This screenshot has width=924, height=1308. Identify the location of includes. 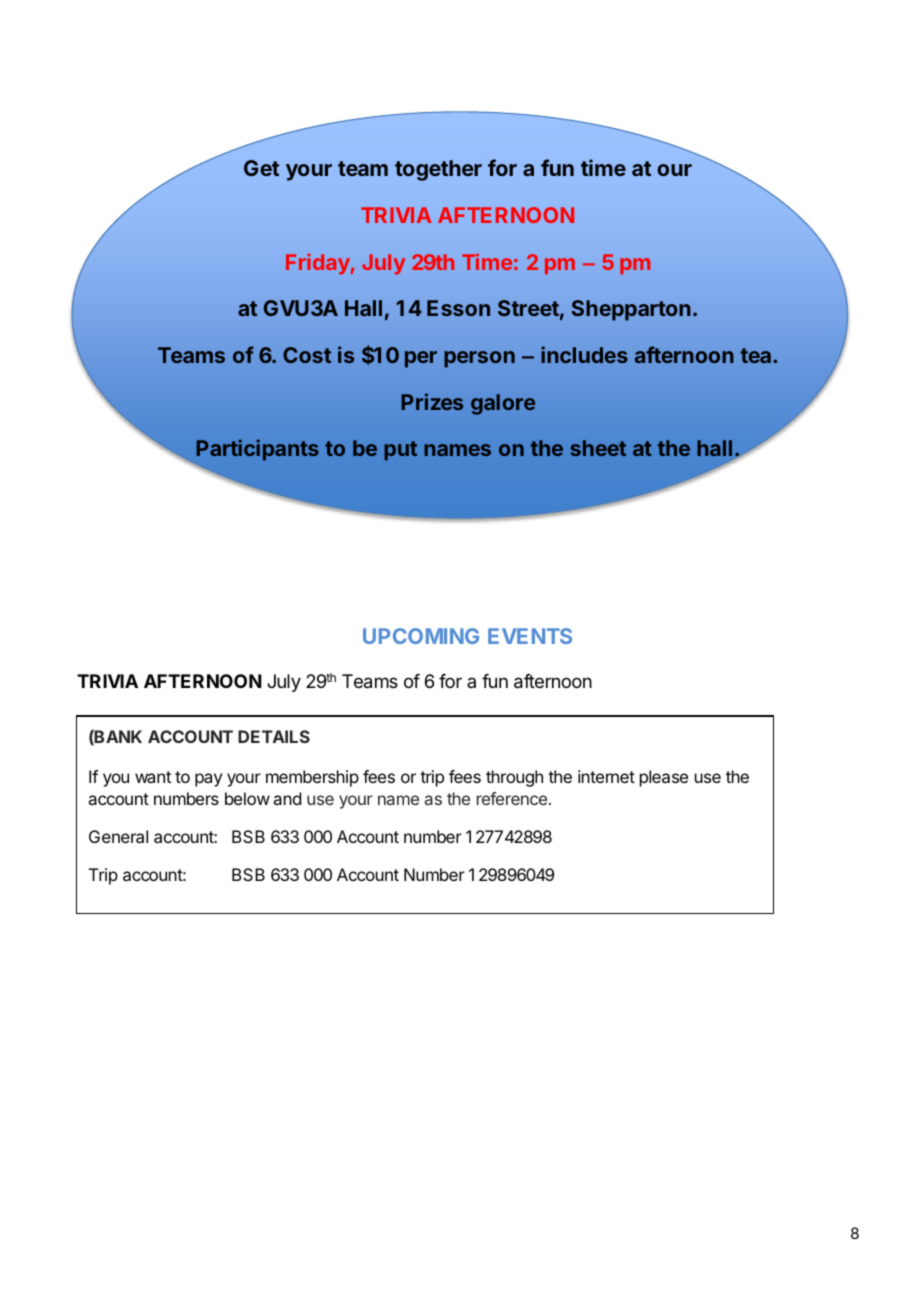
(584, 354).
